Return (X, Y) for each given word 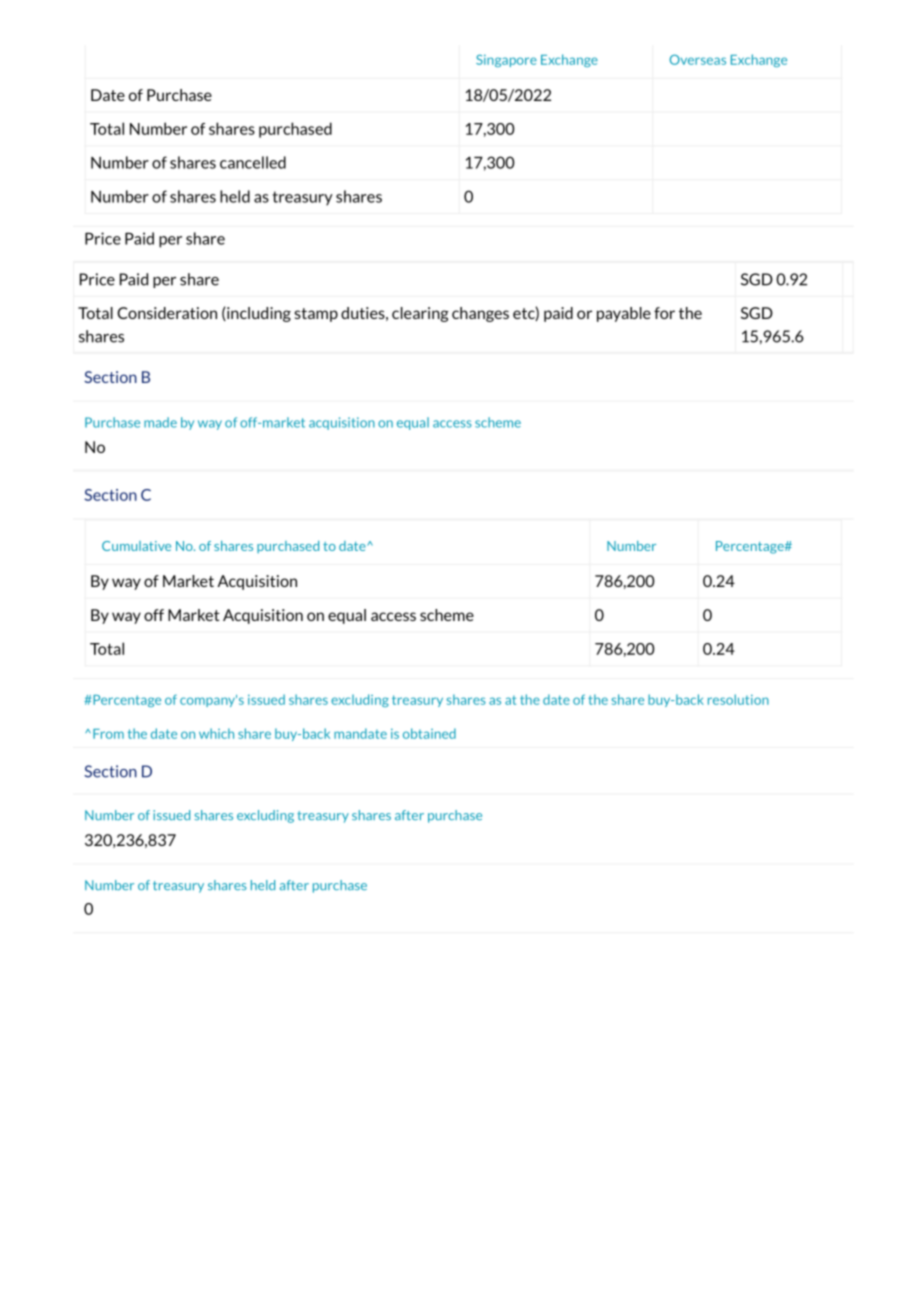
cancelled (253, 162)
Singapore (506, 61)
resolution (738, 699)
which (216, 733)
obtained (429, 733)
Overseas (698, 59)
